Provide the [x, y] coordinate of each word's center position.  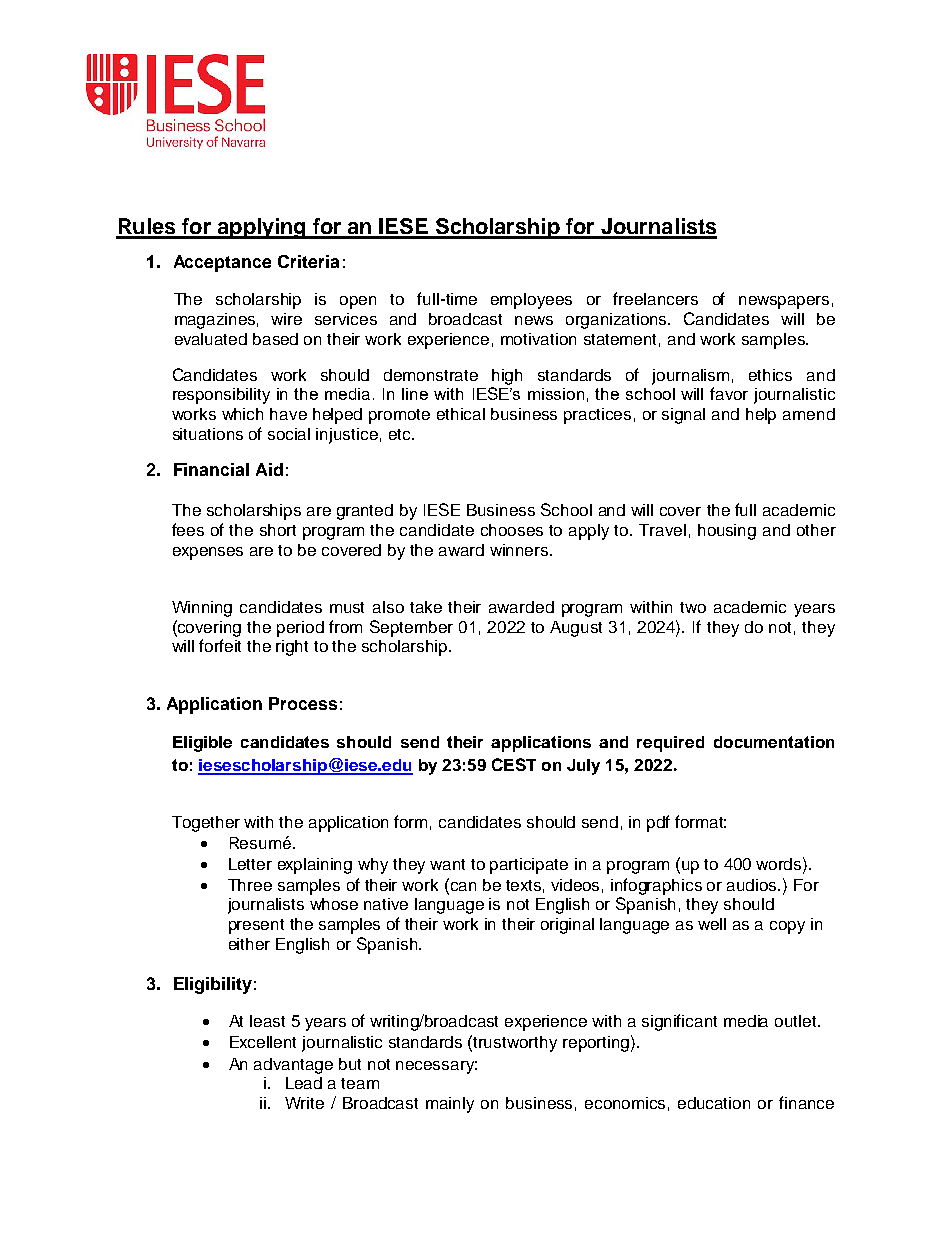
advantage [293, 1066]
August [576, 629]
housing [727, 532]
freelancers [655, 298]
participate [529, 866]
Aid [269, 469]
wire [286, 319]
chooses [512, 530]
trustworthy [515, 1044]
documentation [774, 742]
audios [753, 885]
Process [303, 703]
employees [531, 301]
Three [250, 885]
